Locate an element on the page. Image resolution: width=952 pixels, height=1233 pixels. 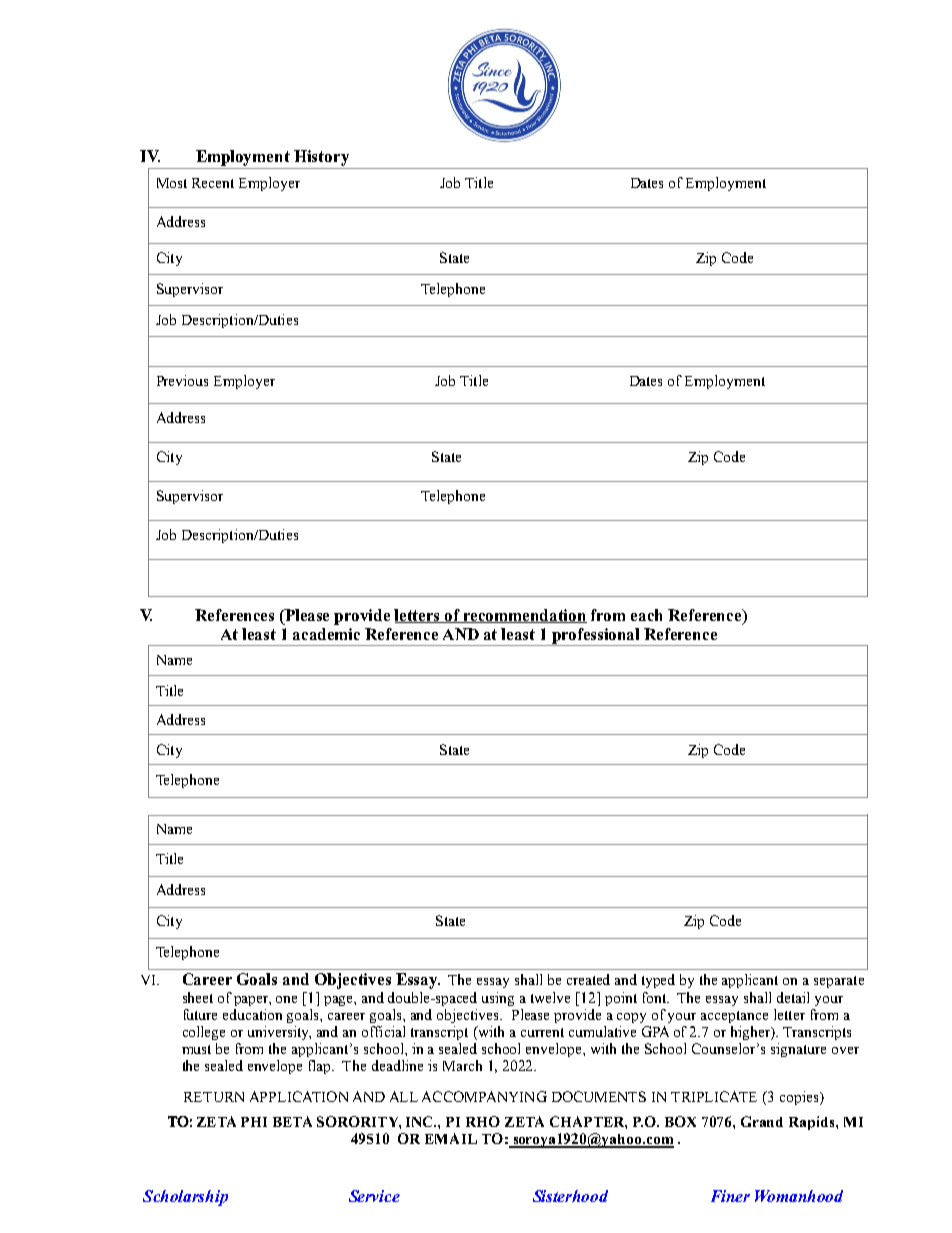
each is located at coordinates (646, 615).
